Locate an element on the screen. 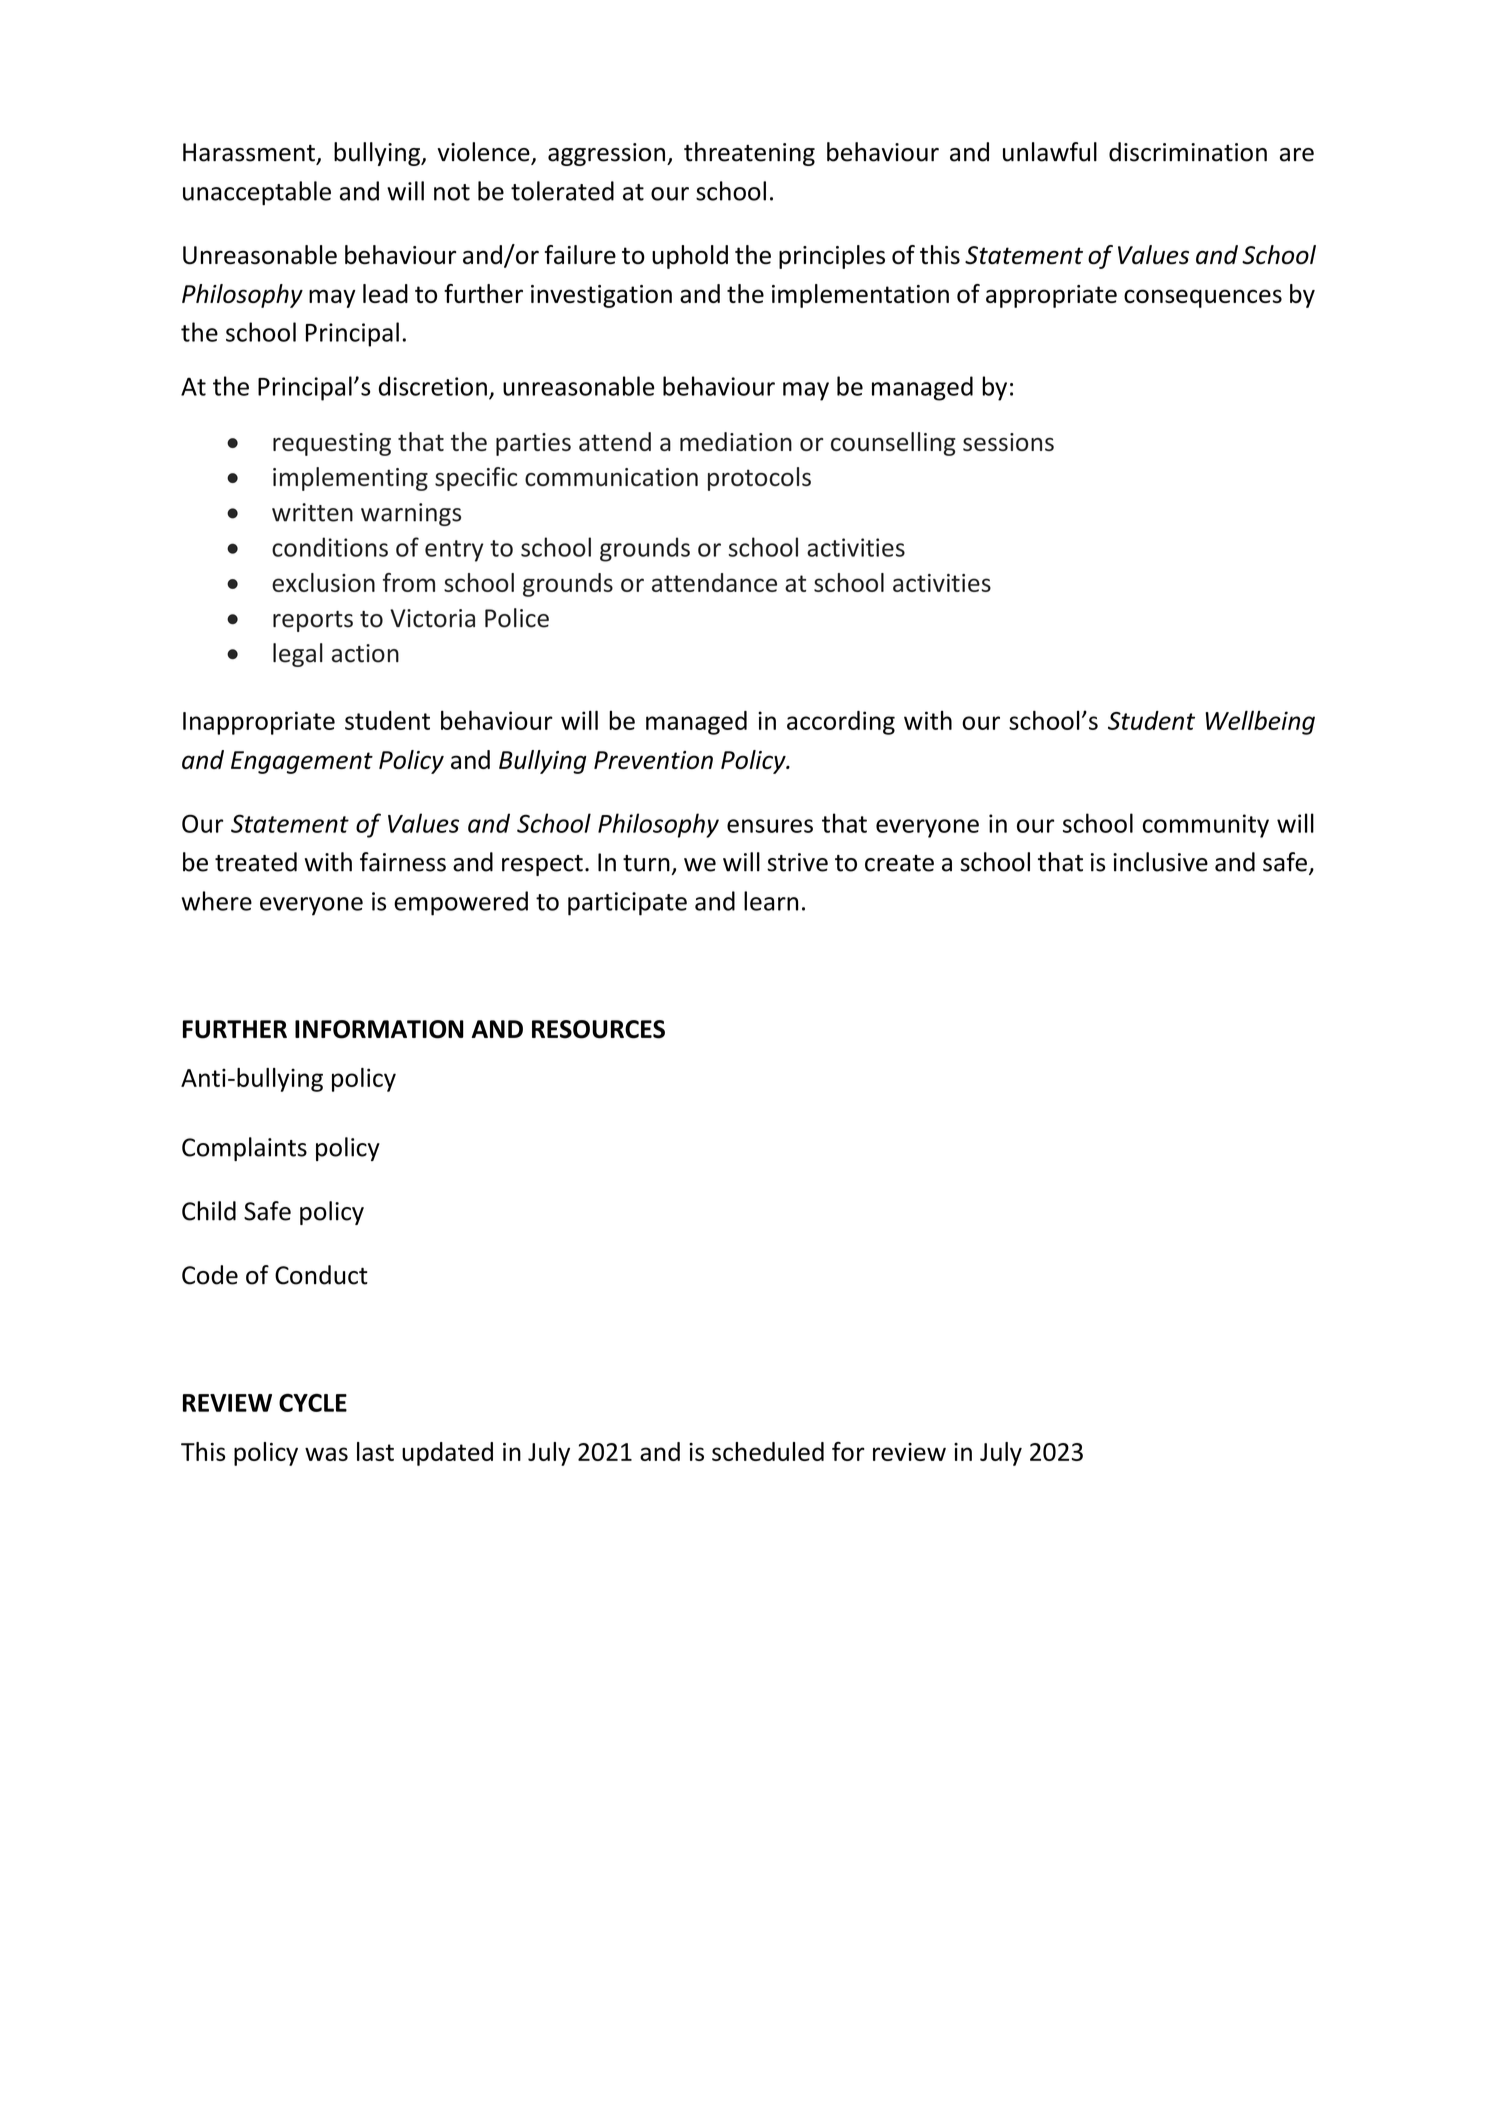 The image size is (1496, 2116). discrimination is located at coordinates (1188, 152).
